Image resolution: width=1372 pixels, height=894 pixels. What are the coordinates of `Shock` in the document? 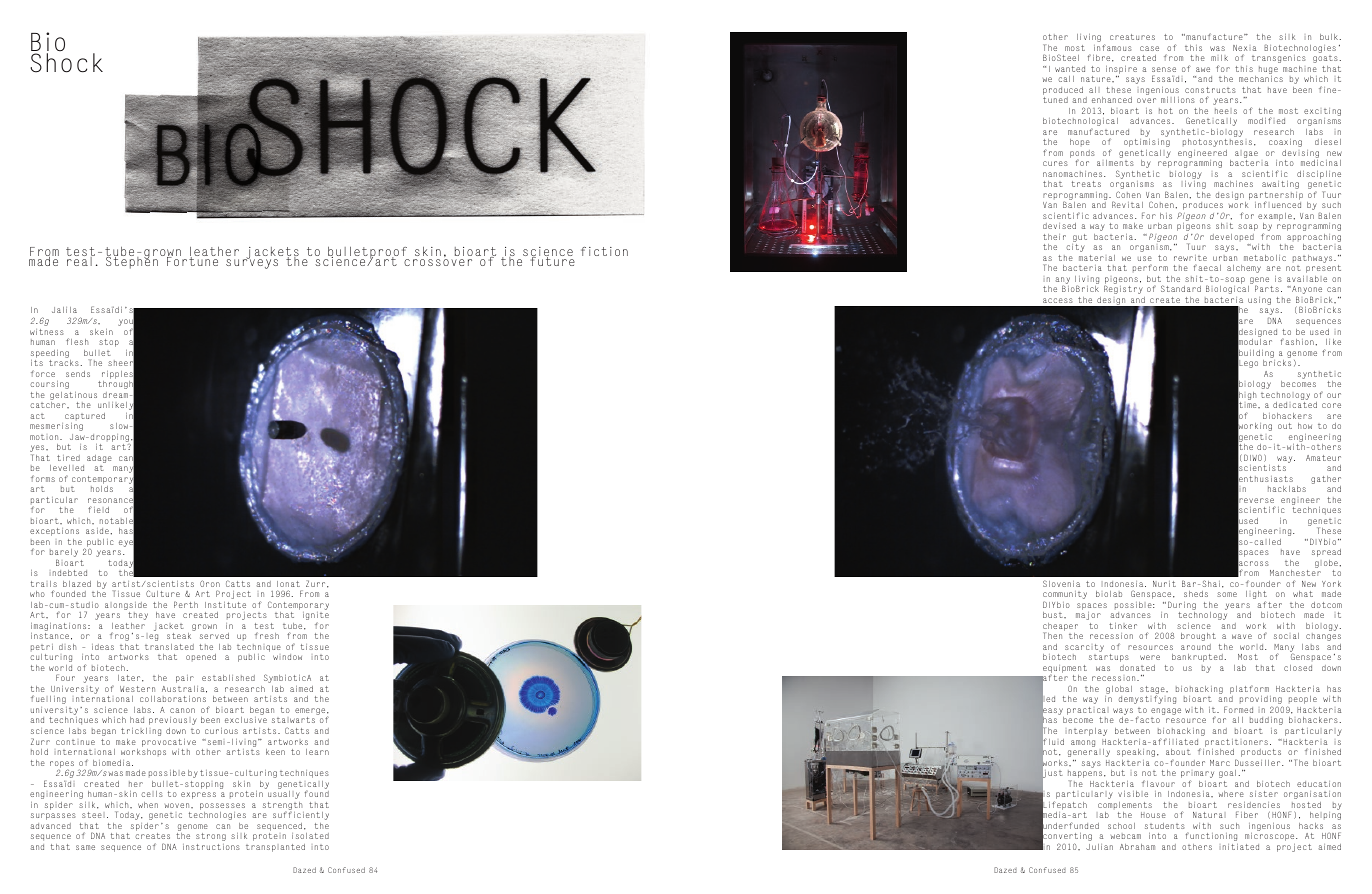 It's located at (66, 63).
